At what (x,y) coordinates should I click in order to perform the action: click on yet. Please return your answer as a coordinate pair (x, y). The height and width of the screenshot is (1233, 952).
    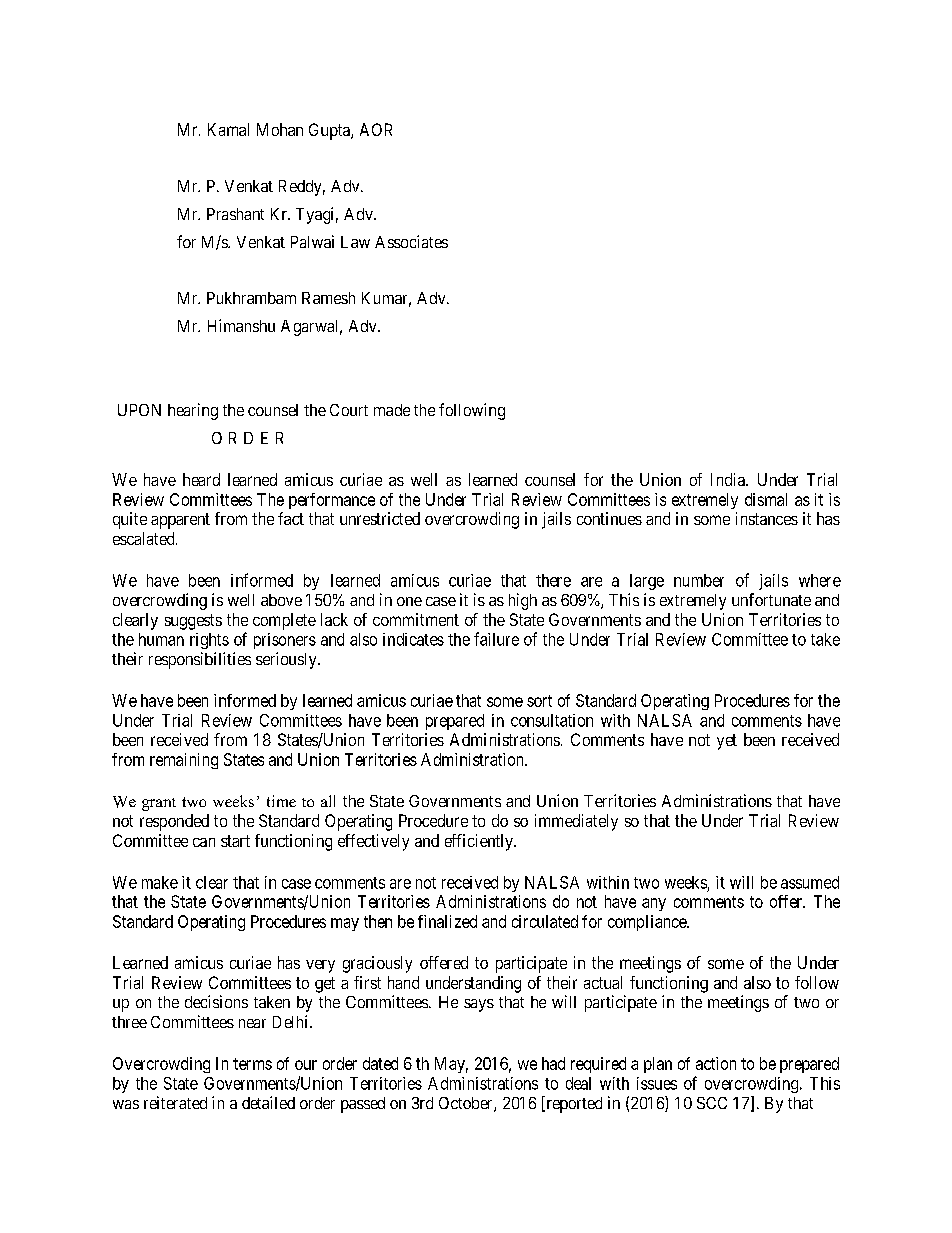
    Looking at the image, I should click on (727, 742).
